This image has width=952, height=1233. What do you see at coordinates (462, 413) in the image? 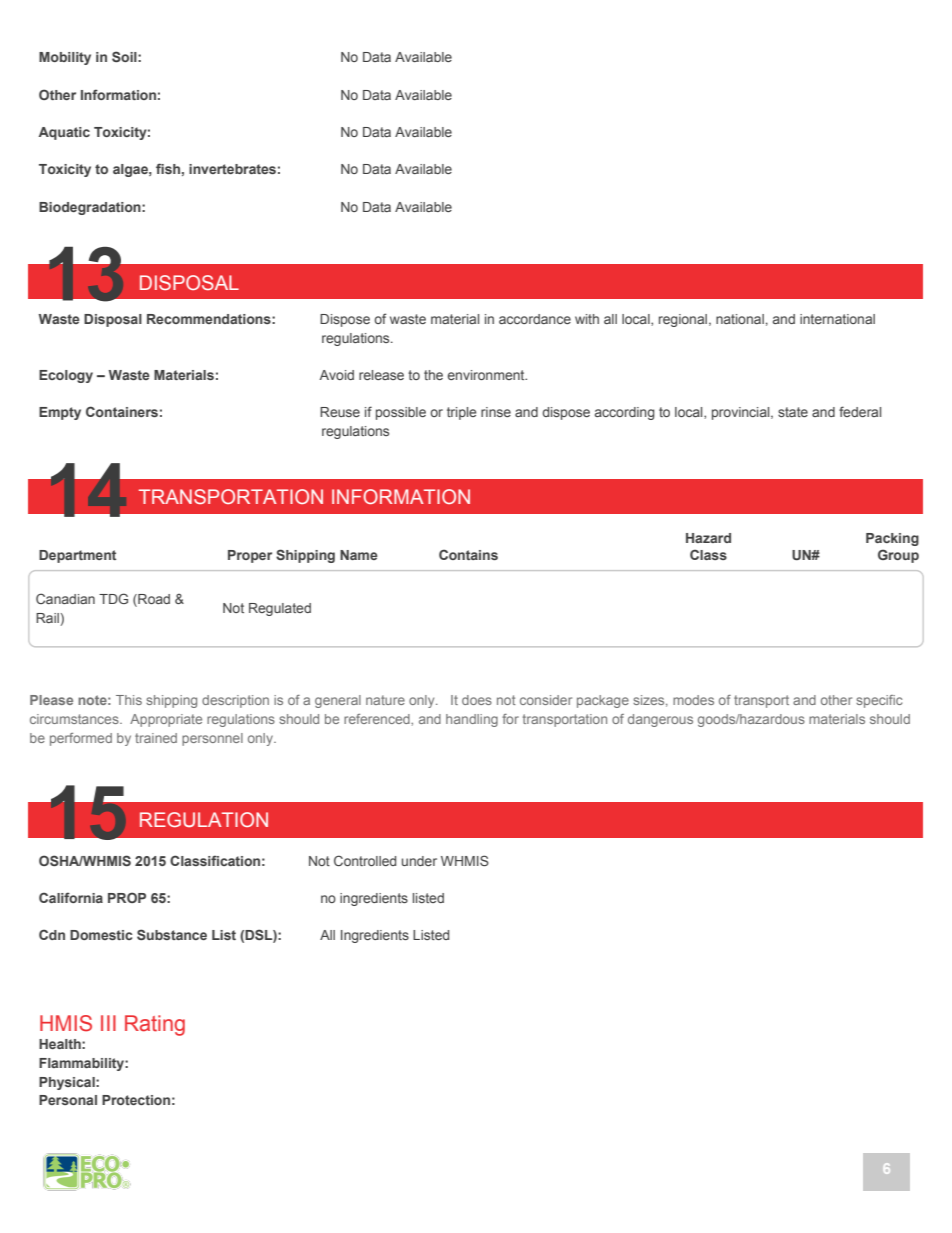
I see `triple` at bounding box center [462, 413].
